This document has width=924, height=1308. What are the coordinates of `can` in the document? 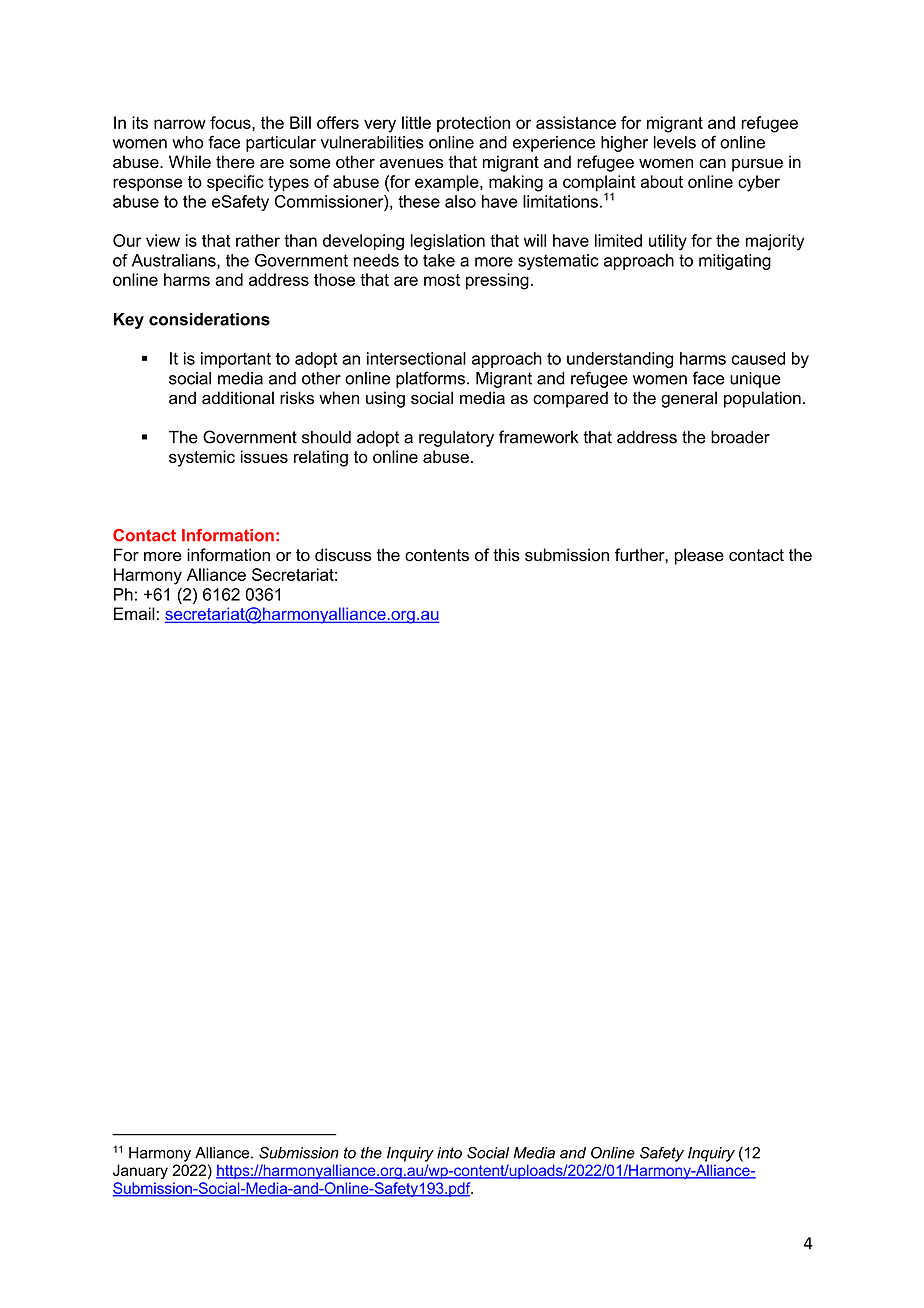 It's located at (712, 164).
